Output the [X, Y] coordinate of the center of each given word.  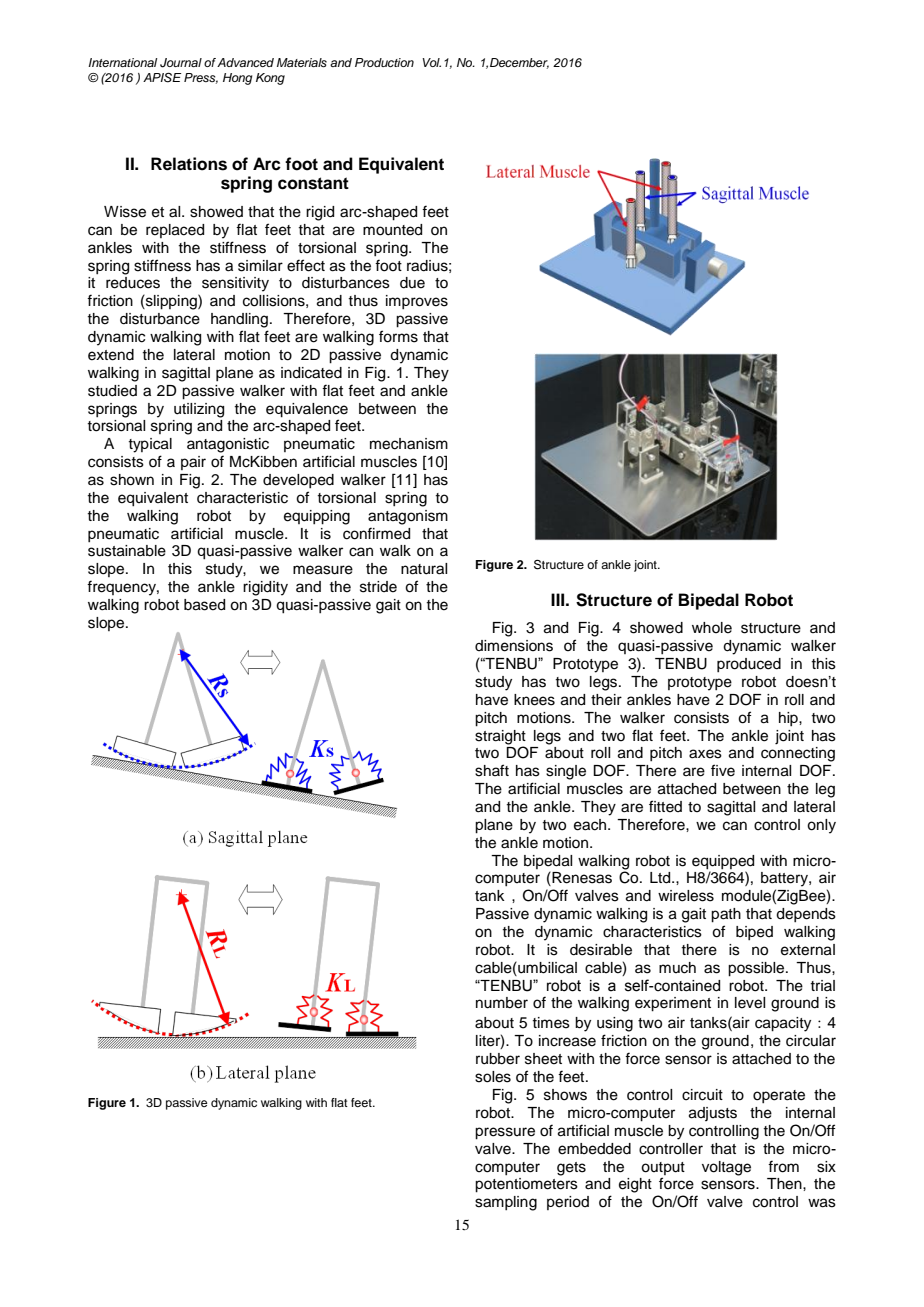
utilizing [199, 410]
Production [384, 62]
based [204, 605]
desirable [601, 950]
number [502, 1003]
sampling [506, 1203]
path [726, 915]
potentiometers [526, 1185]
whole [712, 628]
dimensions [514, 646]
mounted [392, 230]
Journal [181, 63]
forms [398, 336]
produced [749, 665]
